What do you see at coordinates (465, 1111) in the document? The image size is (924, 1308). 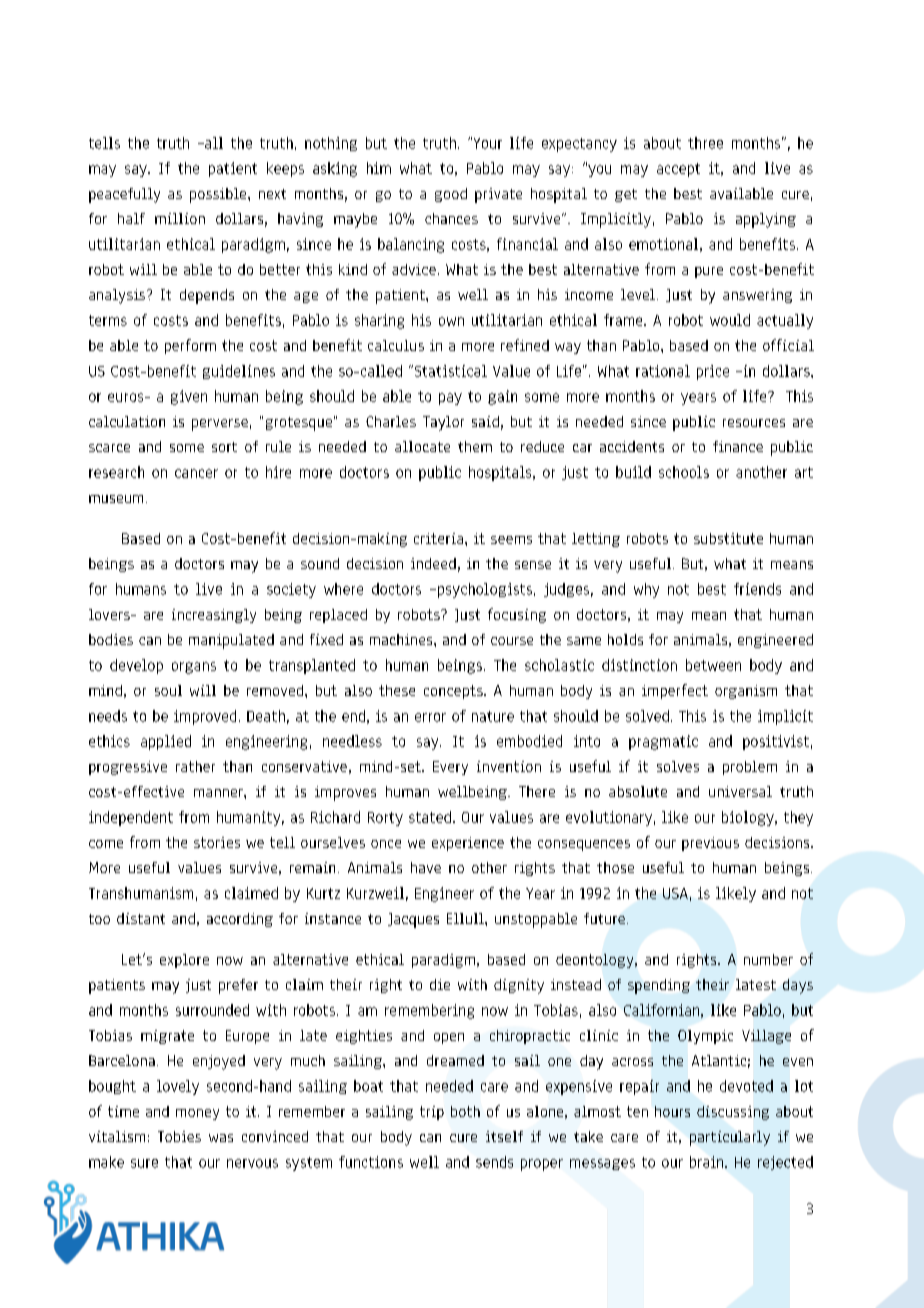 I see `both` at bounding box center [465, 1111].
